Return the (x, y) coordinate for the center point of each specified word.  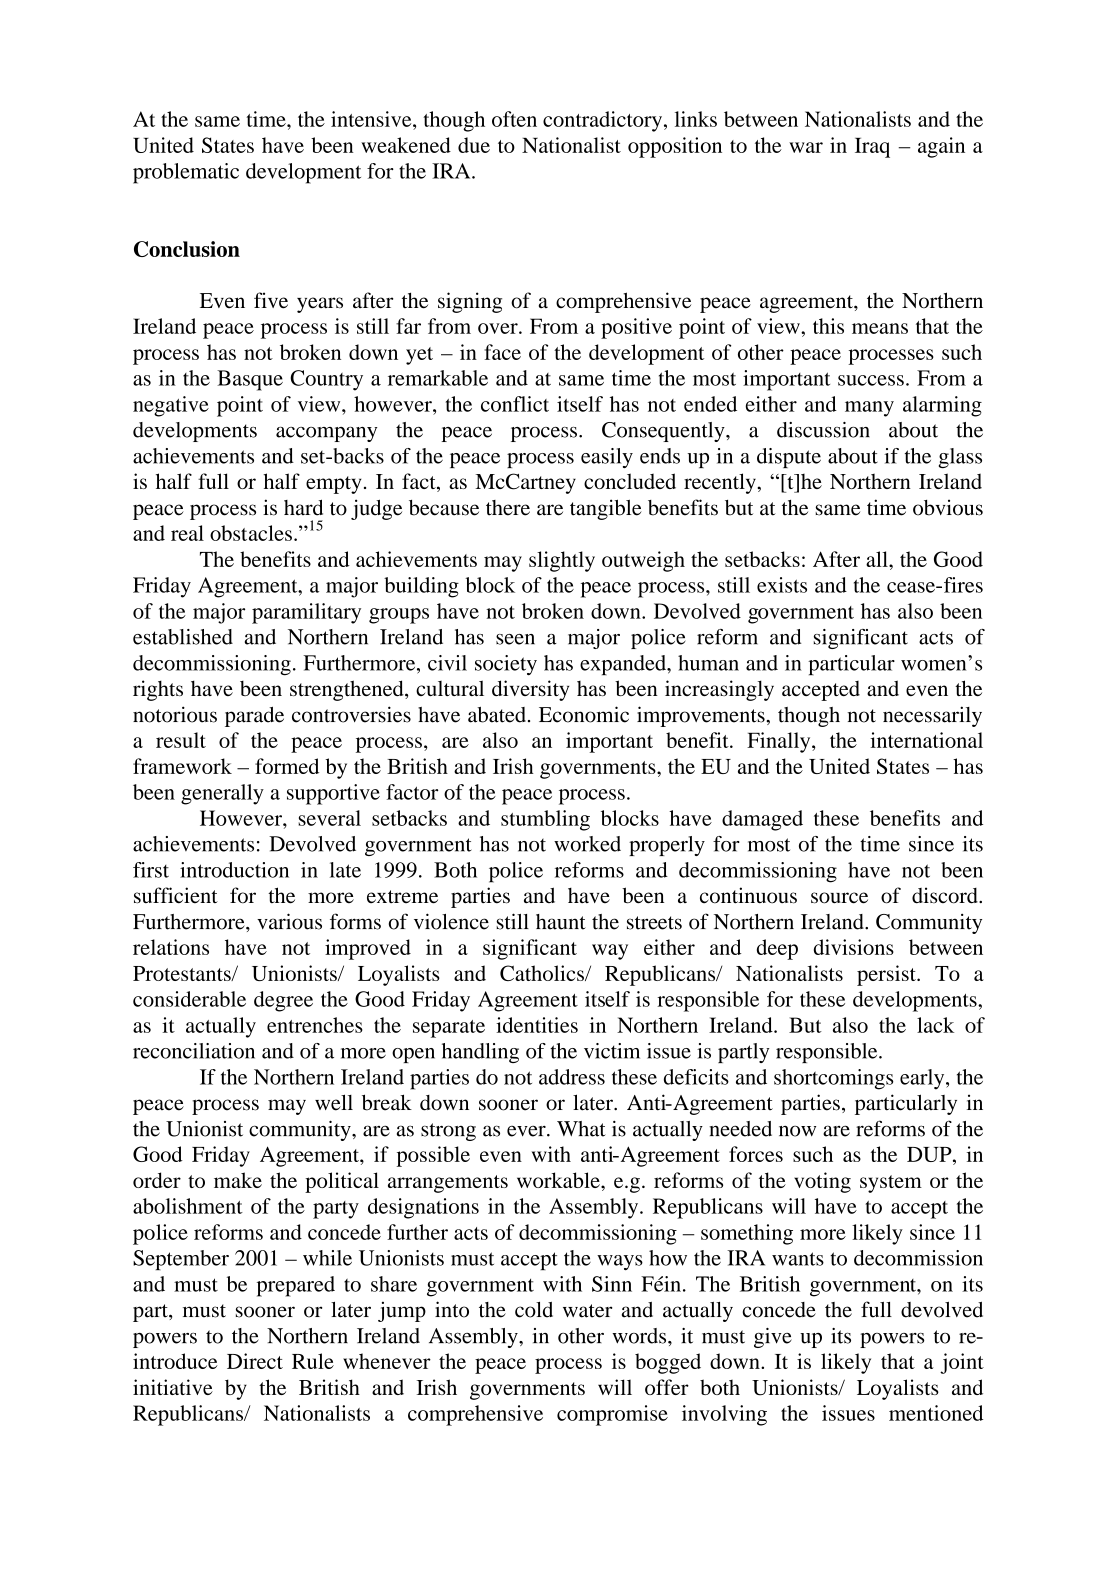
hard (303, 507)
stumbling (545, 820)
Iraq (872, 148)
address (572, 1077)
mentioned (936, 1413)
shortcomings (834, 1079)
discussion (823, 430)
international (926, 740)
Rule (313, 1361)
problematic (186, 173)
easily (607, 458)
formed (287, 766)
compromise (612, 1415)
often (514, 119)
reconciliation (194, 1051)
